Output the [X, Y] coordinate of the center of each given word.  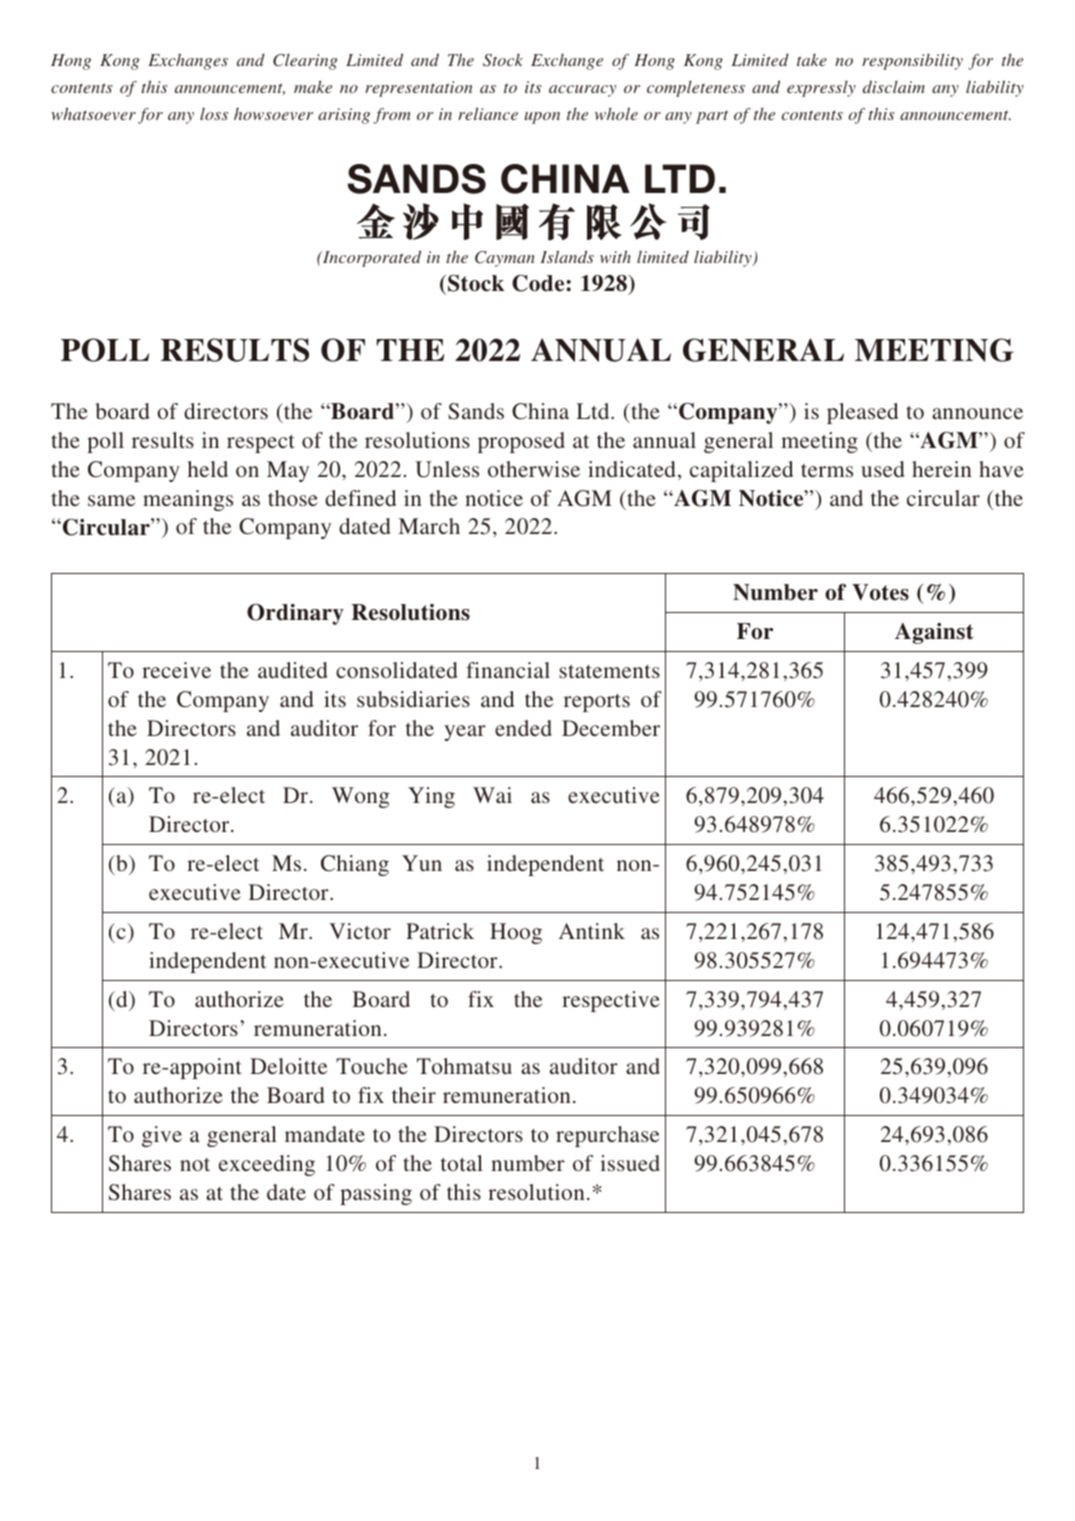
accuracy [582, 91]
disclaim [894, 86]
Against [934, 633]
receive [176, 670]
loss [214, 113]
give [162, 1136]
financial [508, 670]
